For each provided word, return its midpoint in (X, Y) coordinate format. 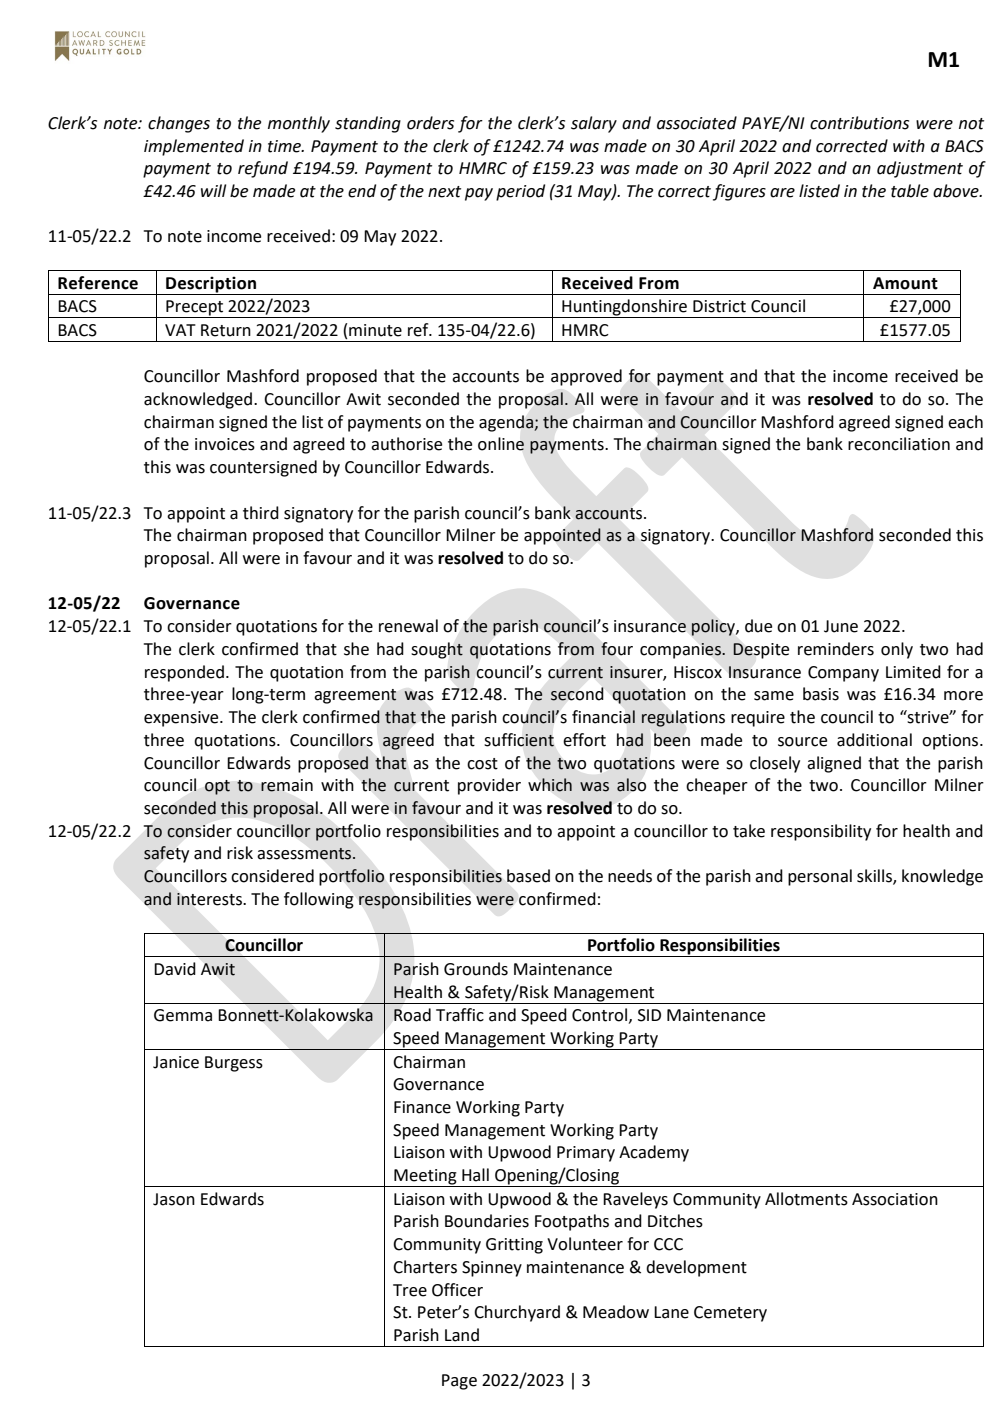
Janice (176, 1062)
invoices (225, 444)
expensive (182, 719)
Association (895, 1199)
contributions (859, 123)
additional (874, 740)
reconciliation (899, 444)
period (520, 192)
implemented (194, 147)
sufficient (519, 740)
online (501, 444)
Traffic (460, 1015)
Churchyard (517, 1313)
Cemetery (730, 1314)
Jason (174, 1199)
